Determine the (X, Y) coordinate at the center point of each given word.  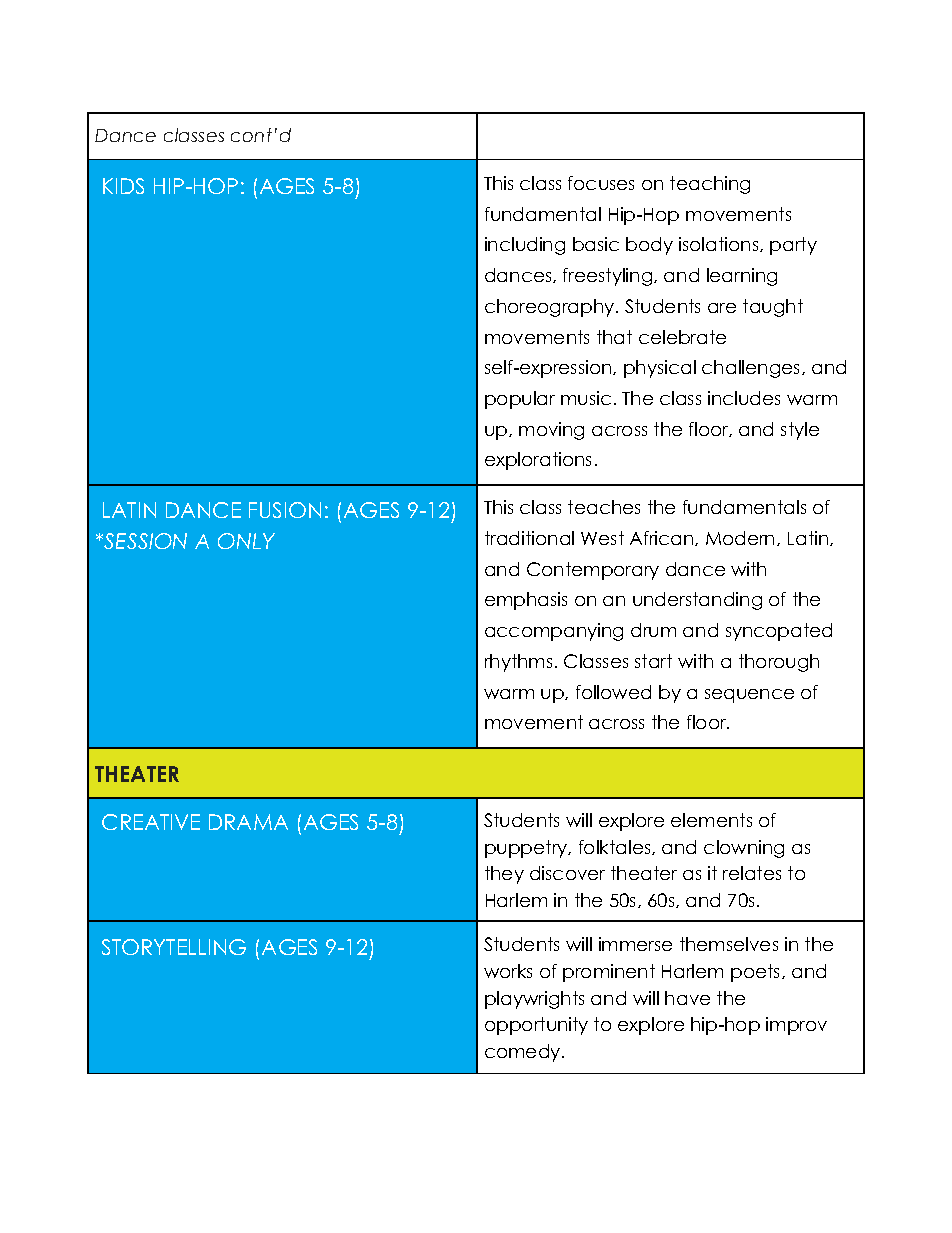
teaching (710, 185)
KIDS (123, 186)
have (687, 998)
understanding (697, 601)
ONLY (246, 541)
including (525, 246)
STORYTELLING (174, 947)
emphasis (526, 601)
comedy (524, 1053)
